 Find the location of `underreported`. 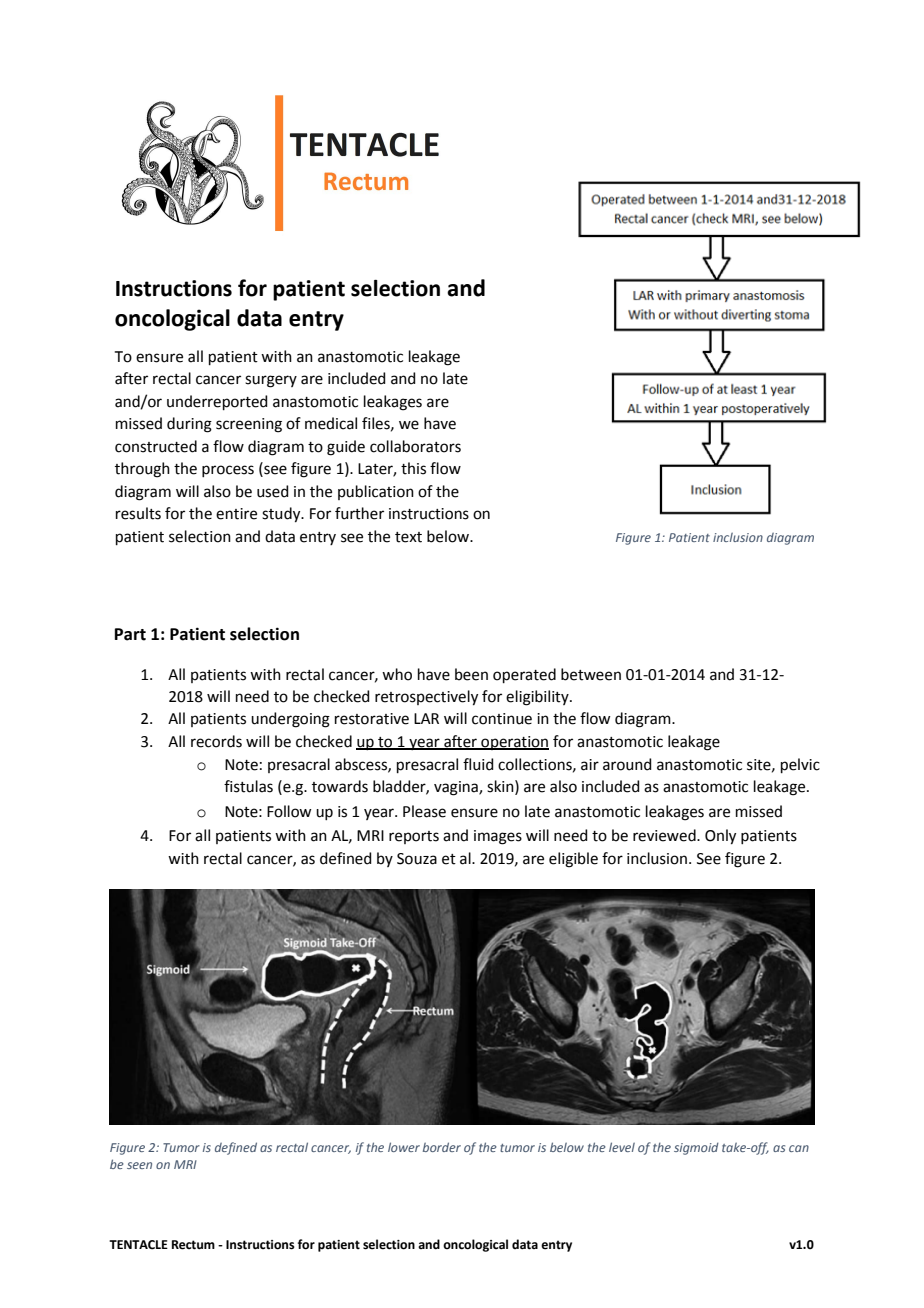

underreported is located at coordinates (217, 402).
